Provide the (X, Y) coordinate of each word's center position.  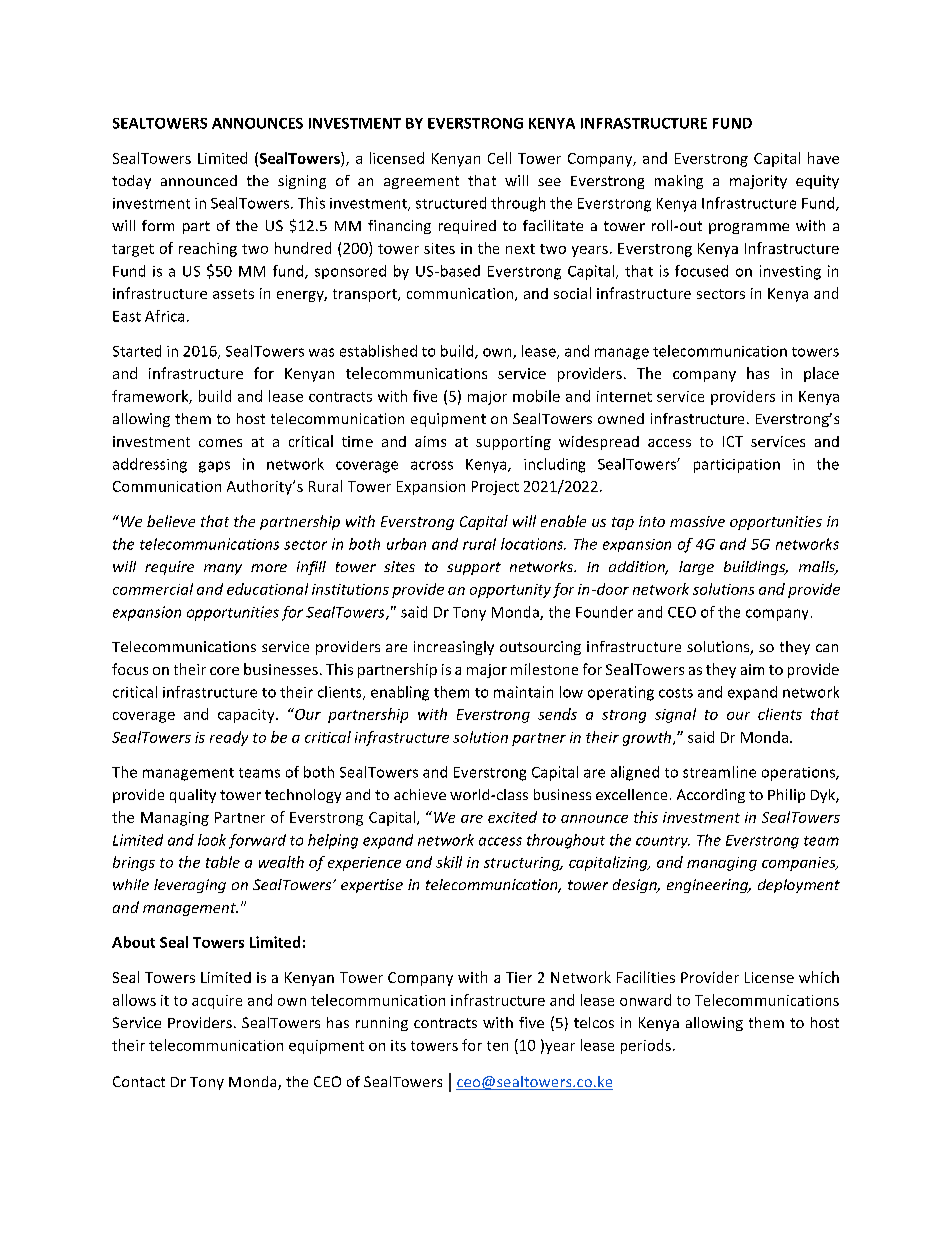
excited (512, 817)
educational (267, 589)
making (679, 182)
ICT (733, 441)
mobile (536, 396)
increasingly (454, 648)
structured (451, 203)
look (212, 840)
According (711, 796)
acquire (217, 1002)
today (131, 182)
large (696, 568)
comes (220, 443)
